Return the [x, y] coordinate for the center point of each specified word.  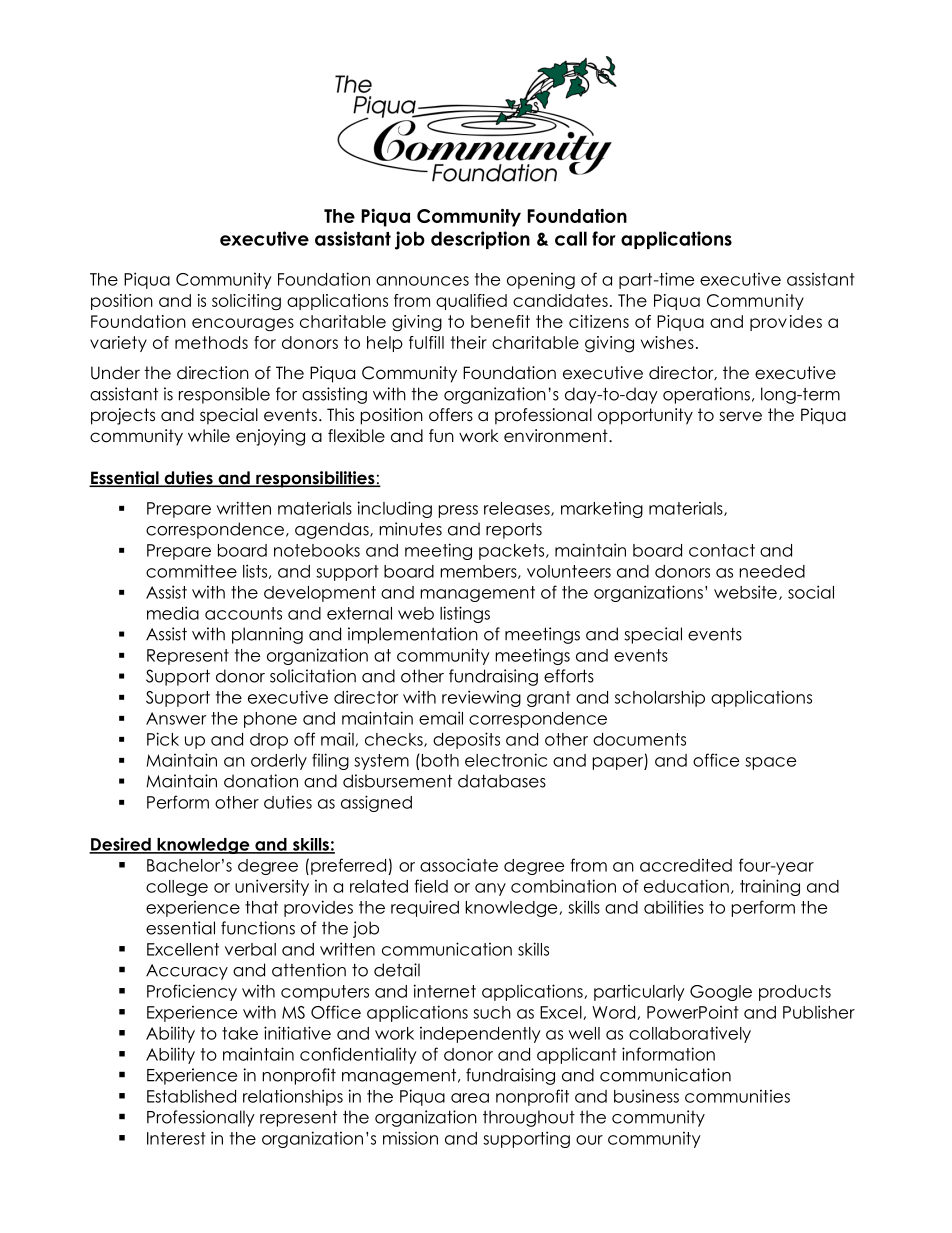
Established [191, 1096]
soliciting [246, 302]
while [209, 436]
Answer [176, 718]
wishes [667, 342]
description [480, 240]
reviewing [481, 698]
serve [740, 416]
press [458, 511]
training [770, 887]
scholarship [660, 698]
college [177, 888]
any [490, 889]
